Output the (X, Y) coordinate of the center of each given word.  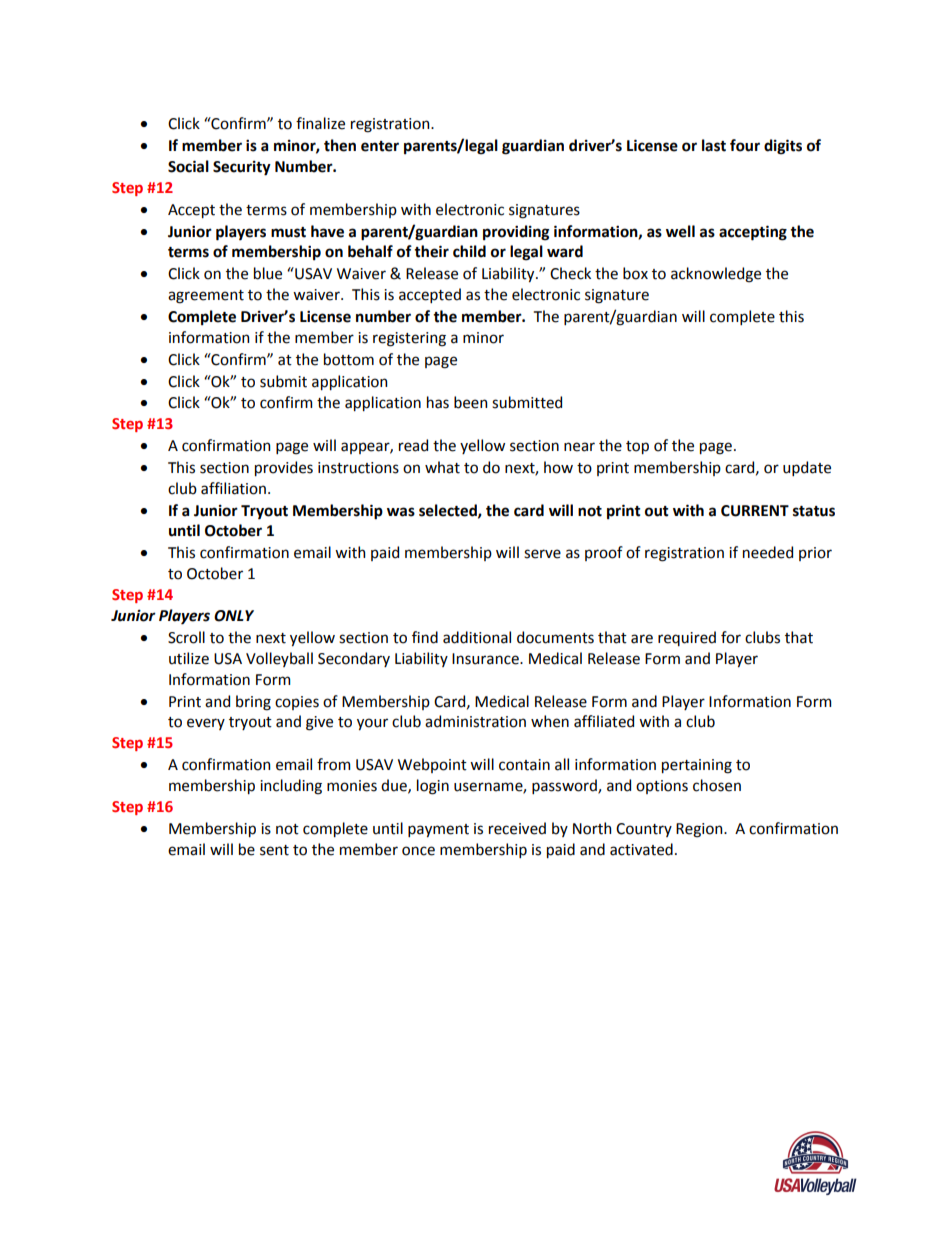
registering (409, 339)
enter (380, 146)
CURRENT (755, 511)
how (558, 467)
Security (242, 168)
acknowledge (716, 275)
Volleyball (279, 659)
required (687, 638)
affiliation (235, 488)
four (745, 145)
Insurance (486, 659)
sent (274, 850)
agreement (206, 297)
